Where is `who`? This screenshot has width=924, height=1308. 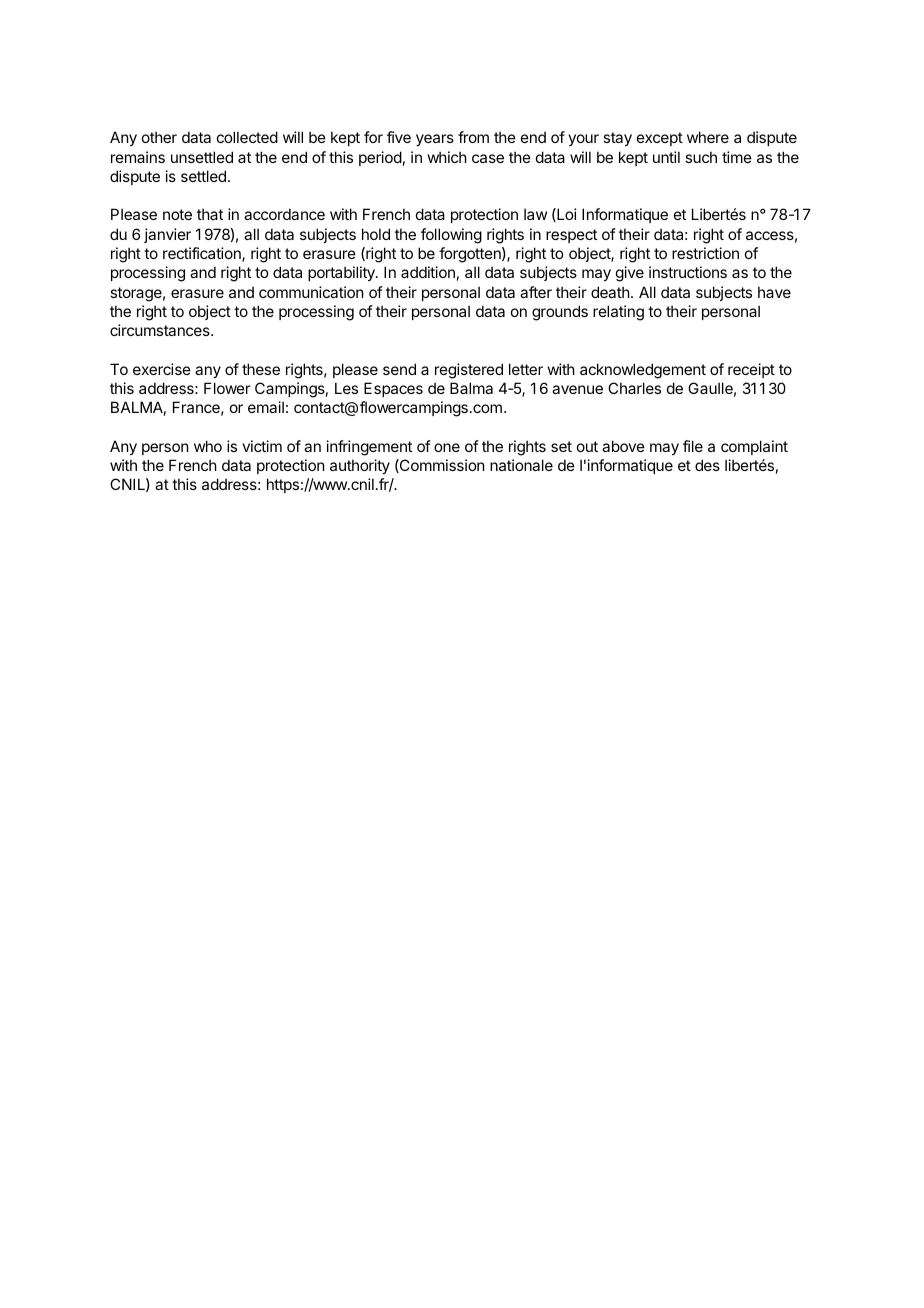 who is located at coordinates (208, 446).
